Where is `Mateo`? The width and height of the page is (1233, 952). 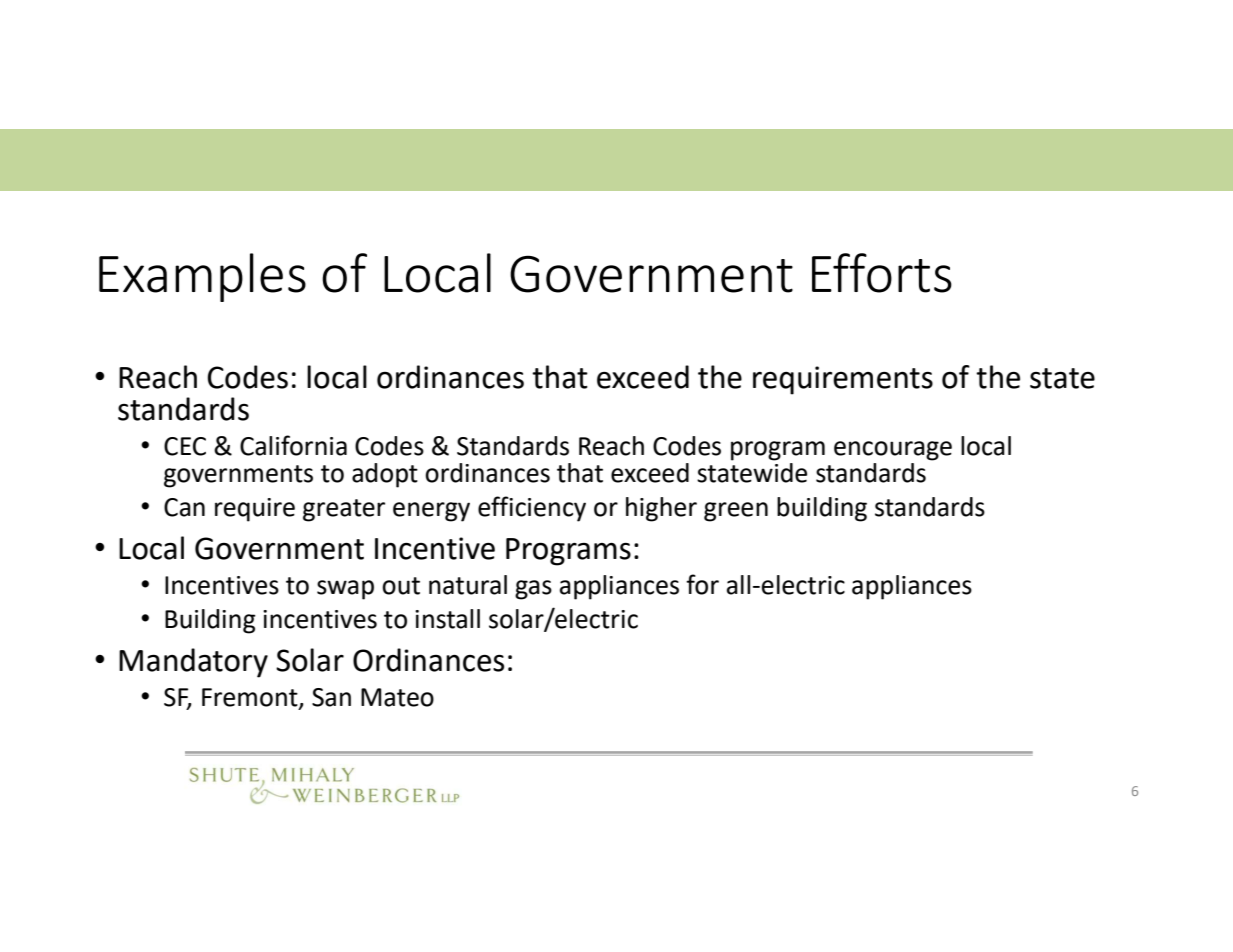
Mateo is located at coordinates (397, 697).
